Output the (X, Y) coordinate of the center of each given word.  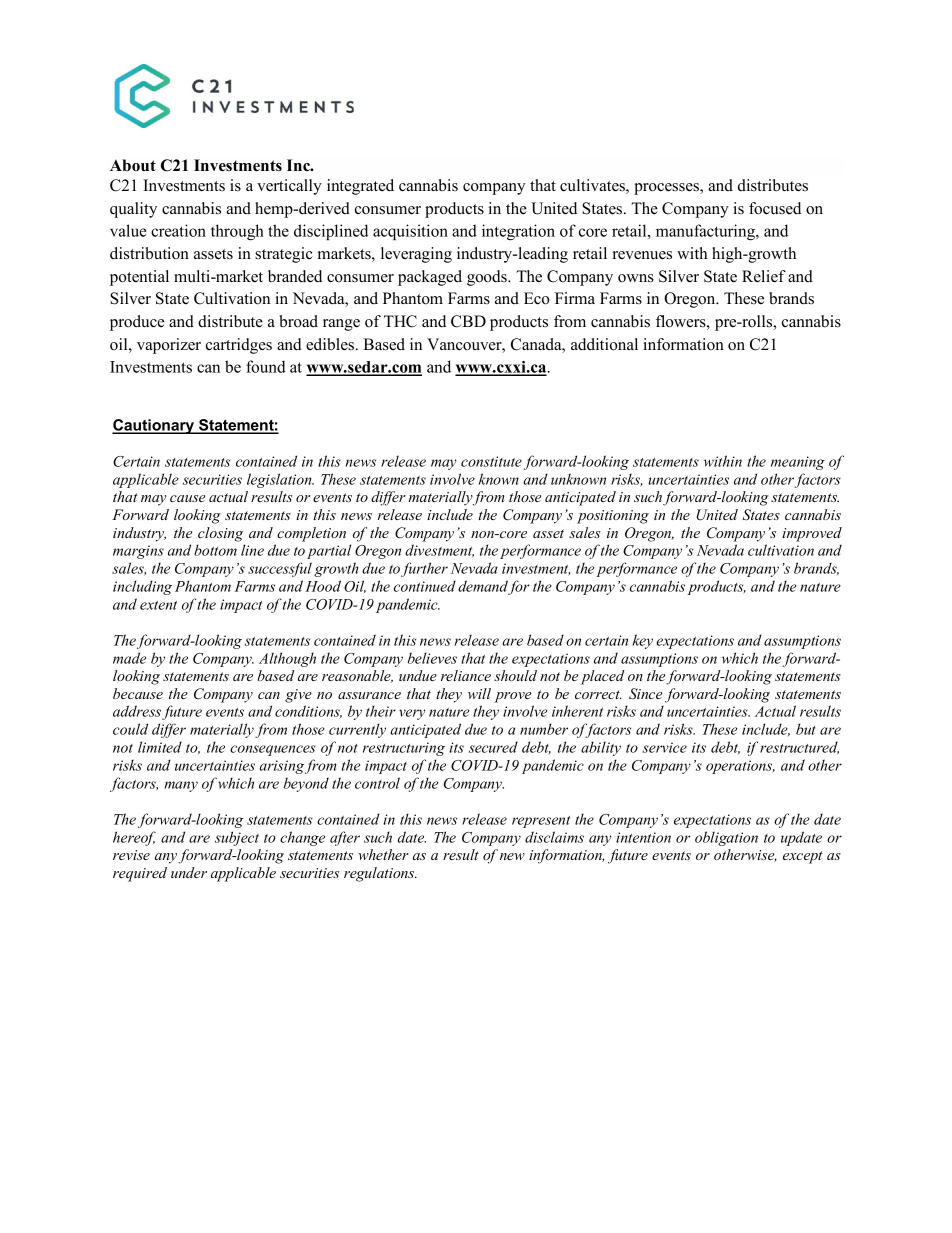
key (642, 641)
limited (160, 747)
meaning (798, 463)
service (664, 747)
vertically (289, 187)
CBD (468, 321)
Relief (764, 276)
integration (518, 232)
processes (667, 189)
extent (158, 605)
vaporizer (169, 346)
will (479, 693)
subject (237, 838)
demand (483, 587)
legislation (280, 480)
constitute (491, 461)
